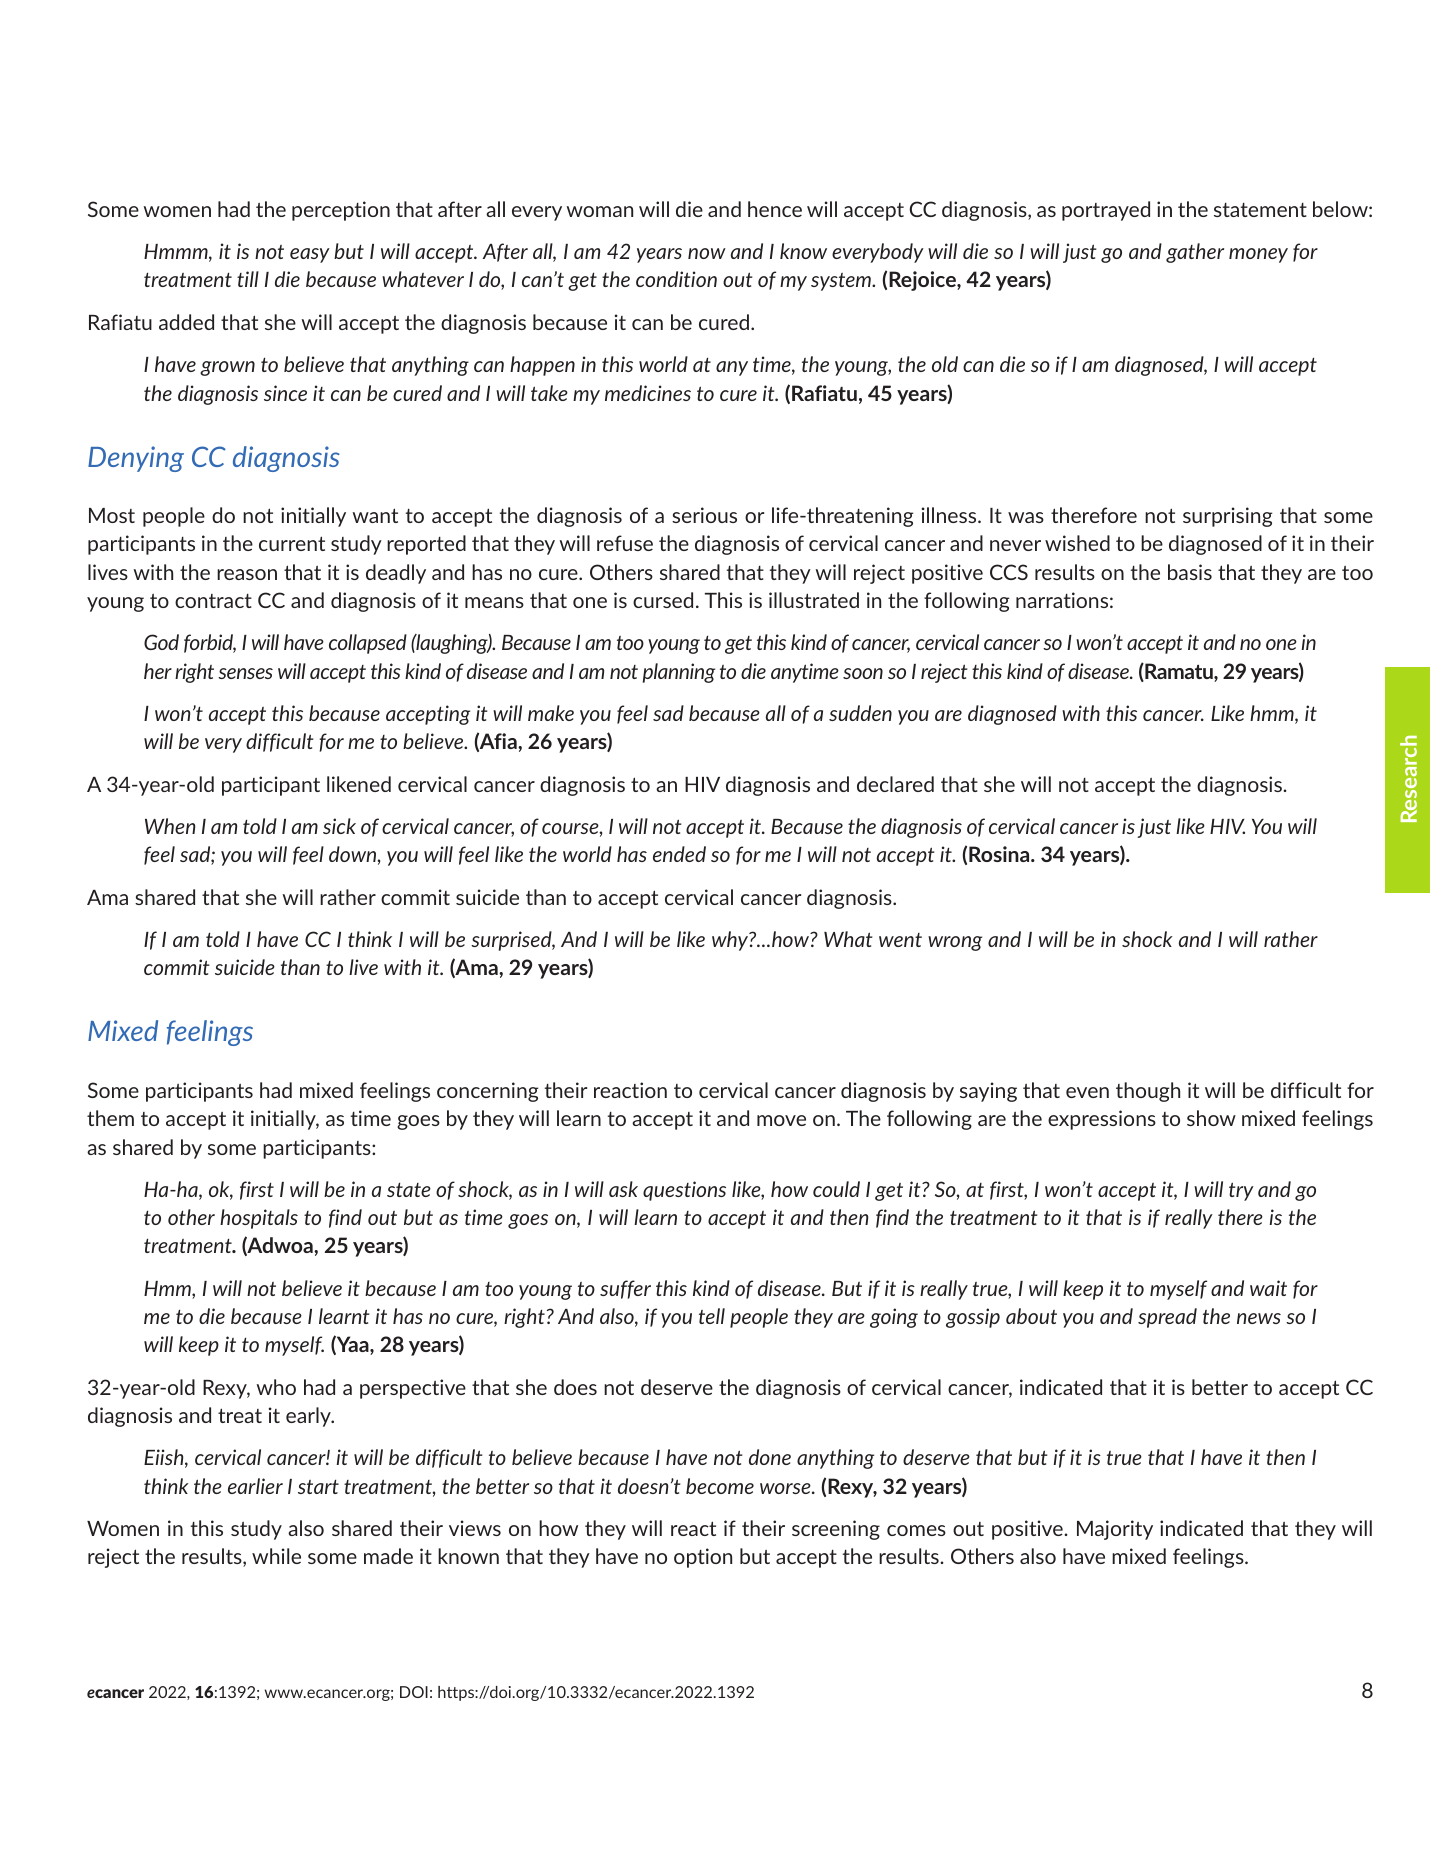 Image resolution: width=1442 pixels, height=1866 pixels. What do you see at coordinates (720, 1486) in the screenshot?
I see `become` at bounding box center [720, 1486].
